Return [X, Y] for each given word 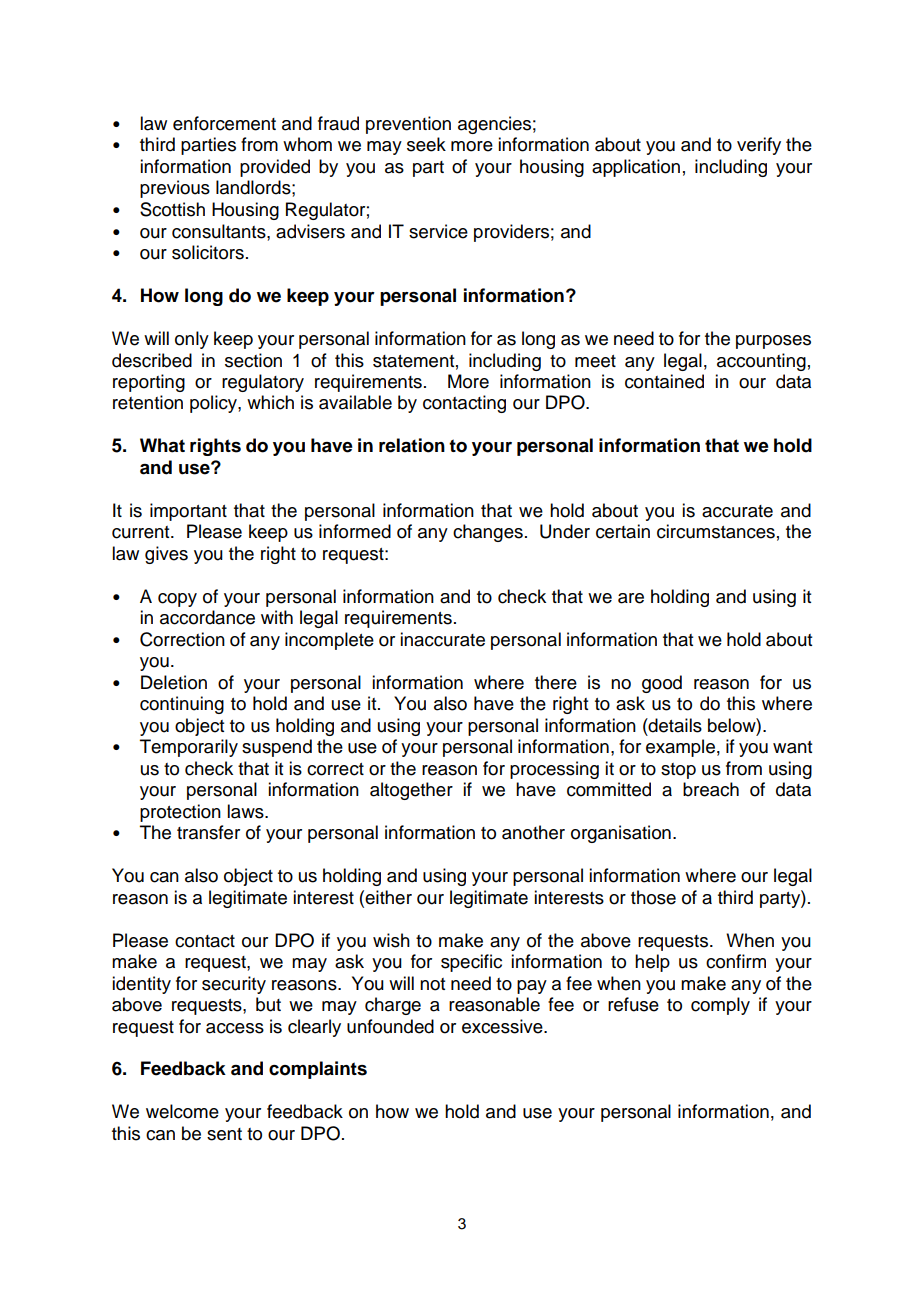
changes [488, 533]
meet [595, 361]
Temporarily [189, 748]
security [234, 985]
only [192, 340]
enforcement [224, 123]
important [188, 512]
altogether [411, 791]
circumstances [716, 531]
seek [426, 144]
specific [471, 963]
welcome [182, 1111]
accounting [761, 362]
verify [759, 146]
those [653, 897]
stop [678, 771]
